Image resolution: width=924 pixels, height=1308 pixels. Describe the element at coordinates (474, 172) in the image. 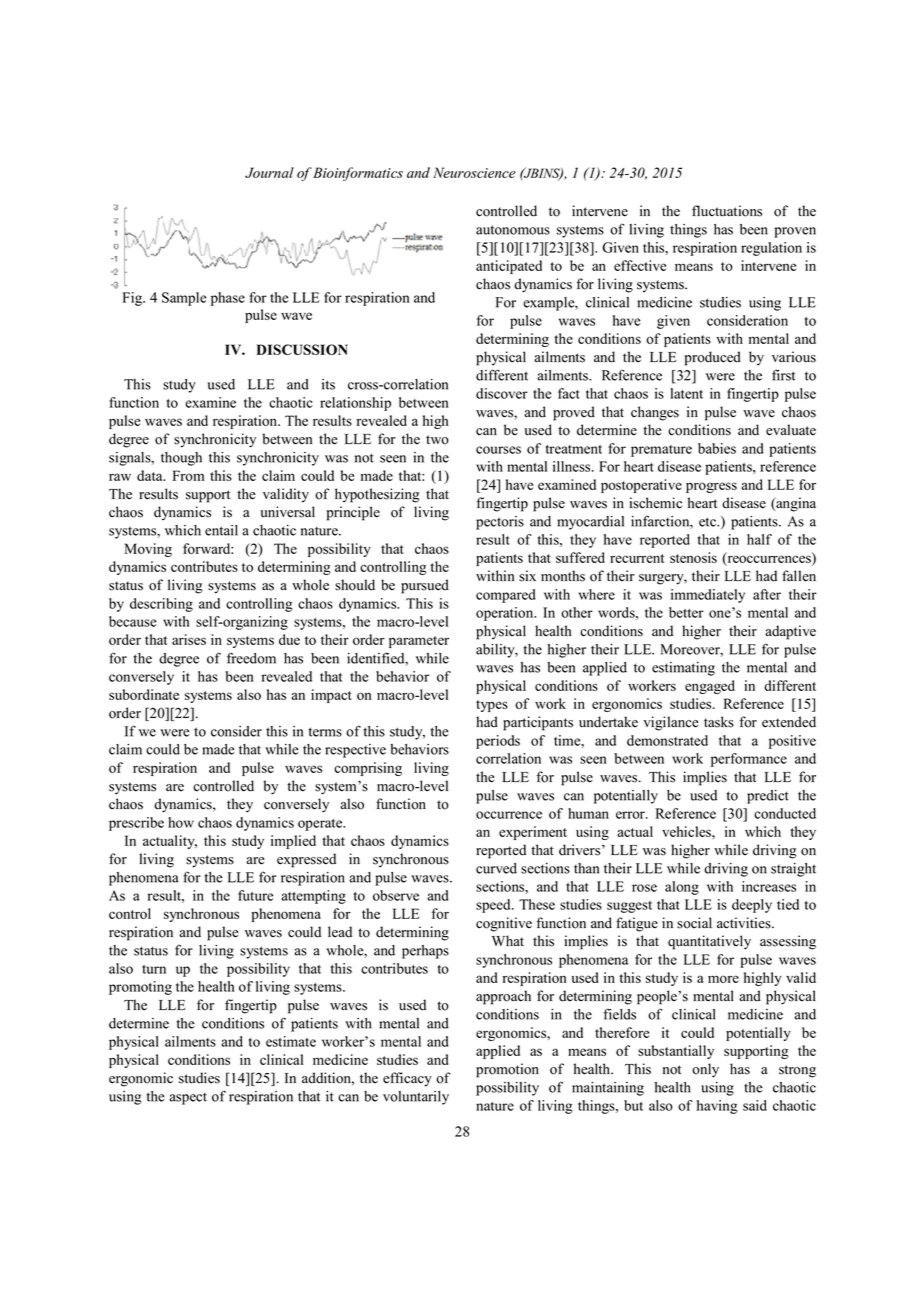

I see `Neuroscience` at that location.
